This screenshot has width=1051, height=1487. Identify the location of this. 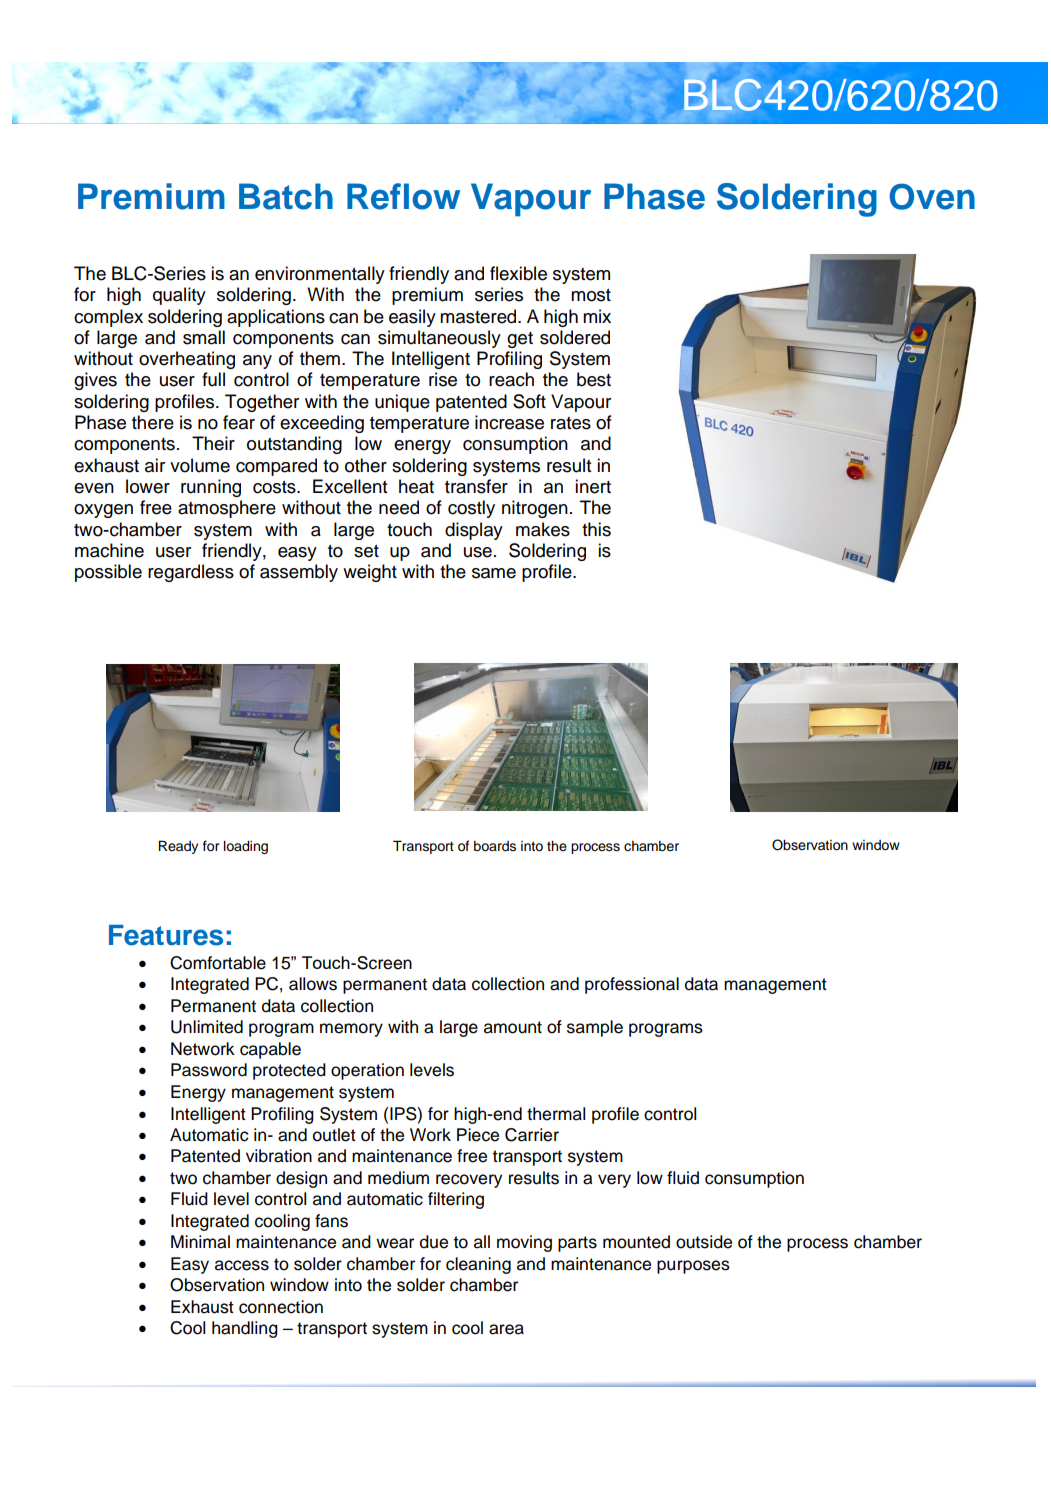
(596, 529).
